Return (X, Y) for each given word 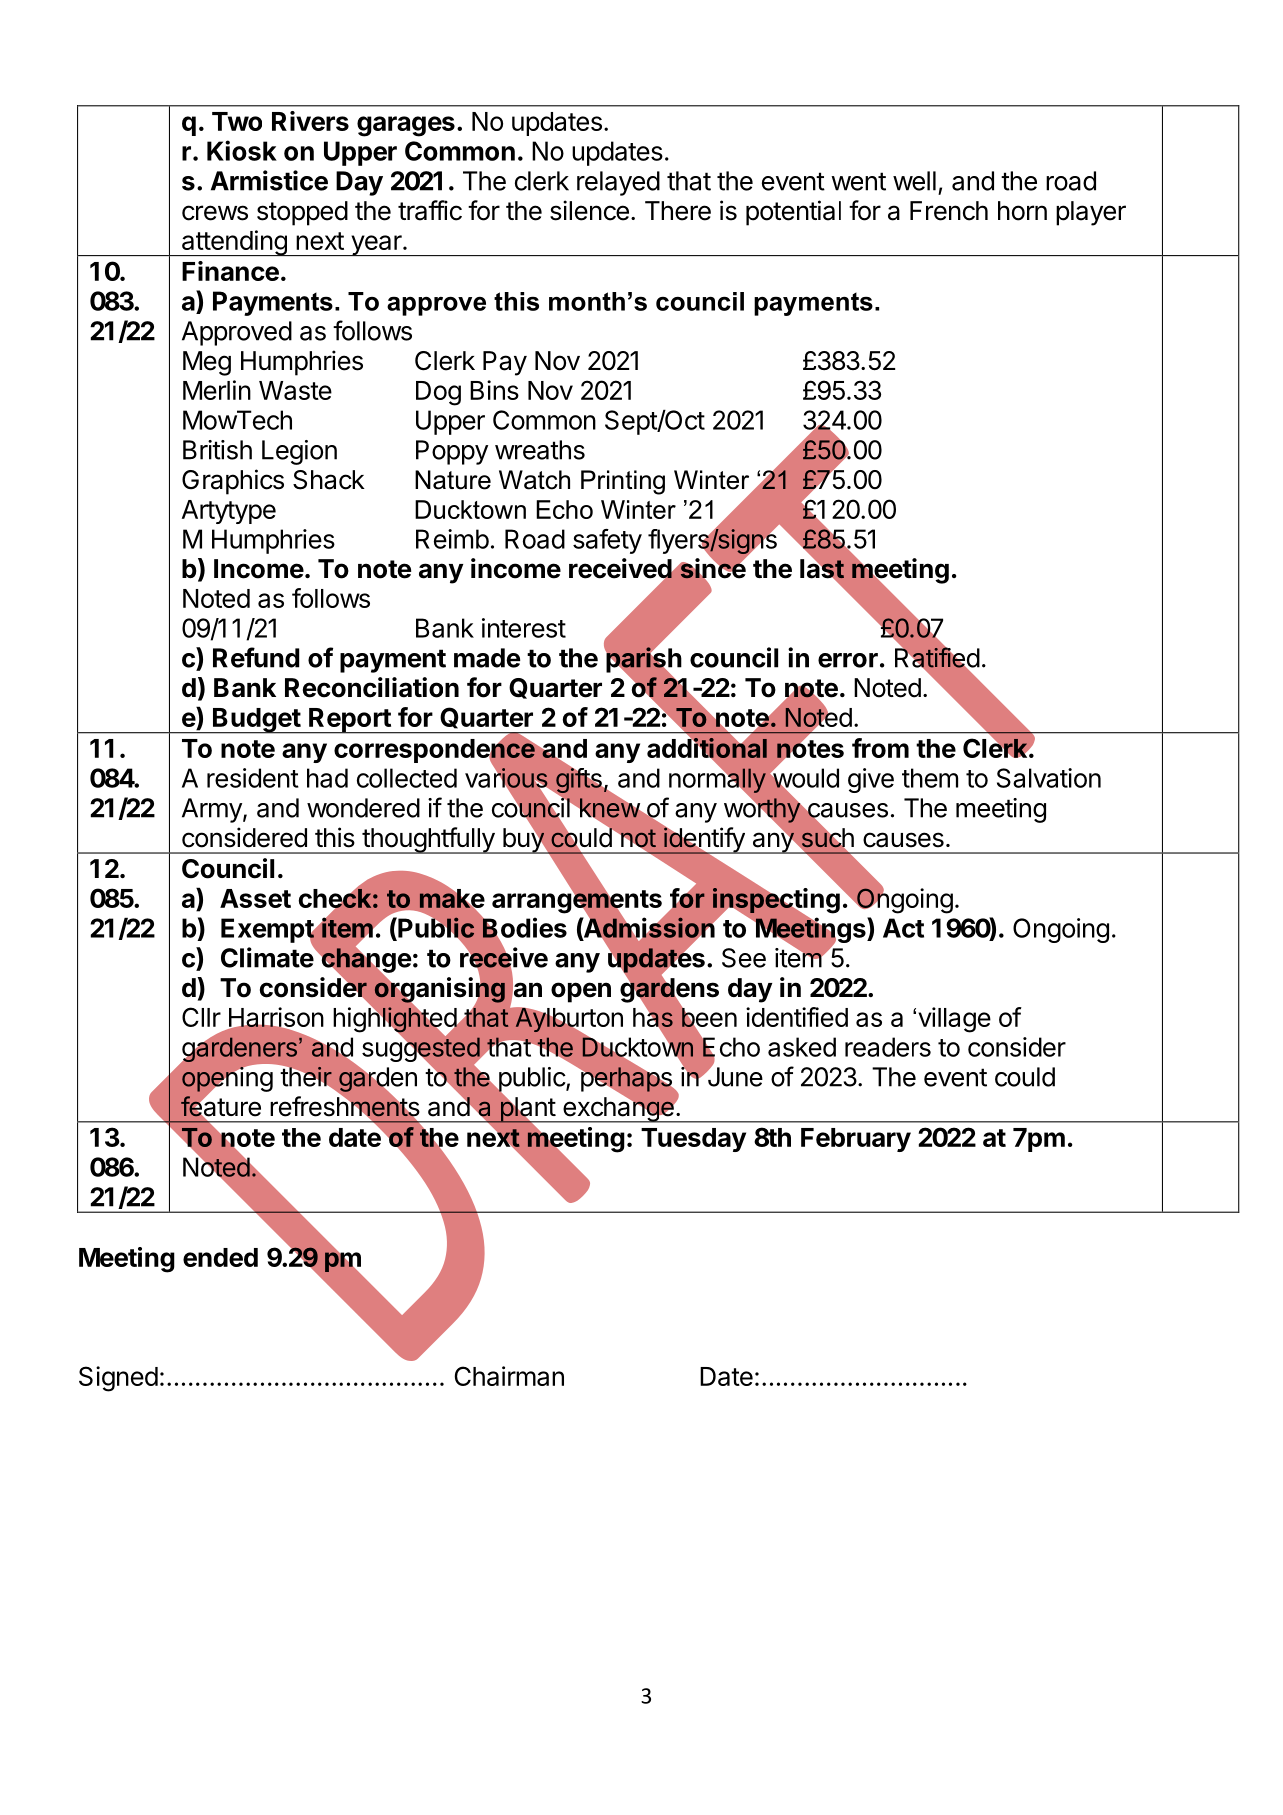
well (914, 181)
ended (220, 1257)
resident (253, 778)
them (930, 778)
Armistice (269, 180)
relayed (618, 183)
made (487, 658)
